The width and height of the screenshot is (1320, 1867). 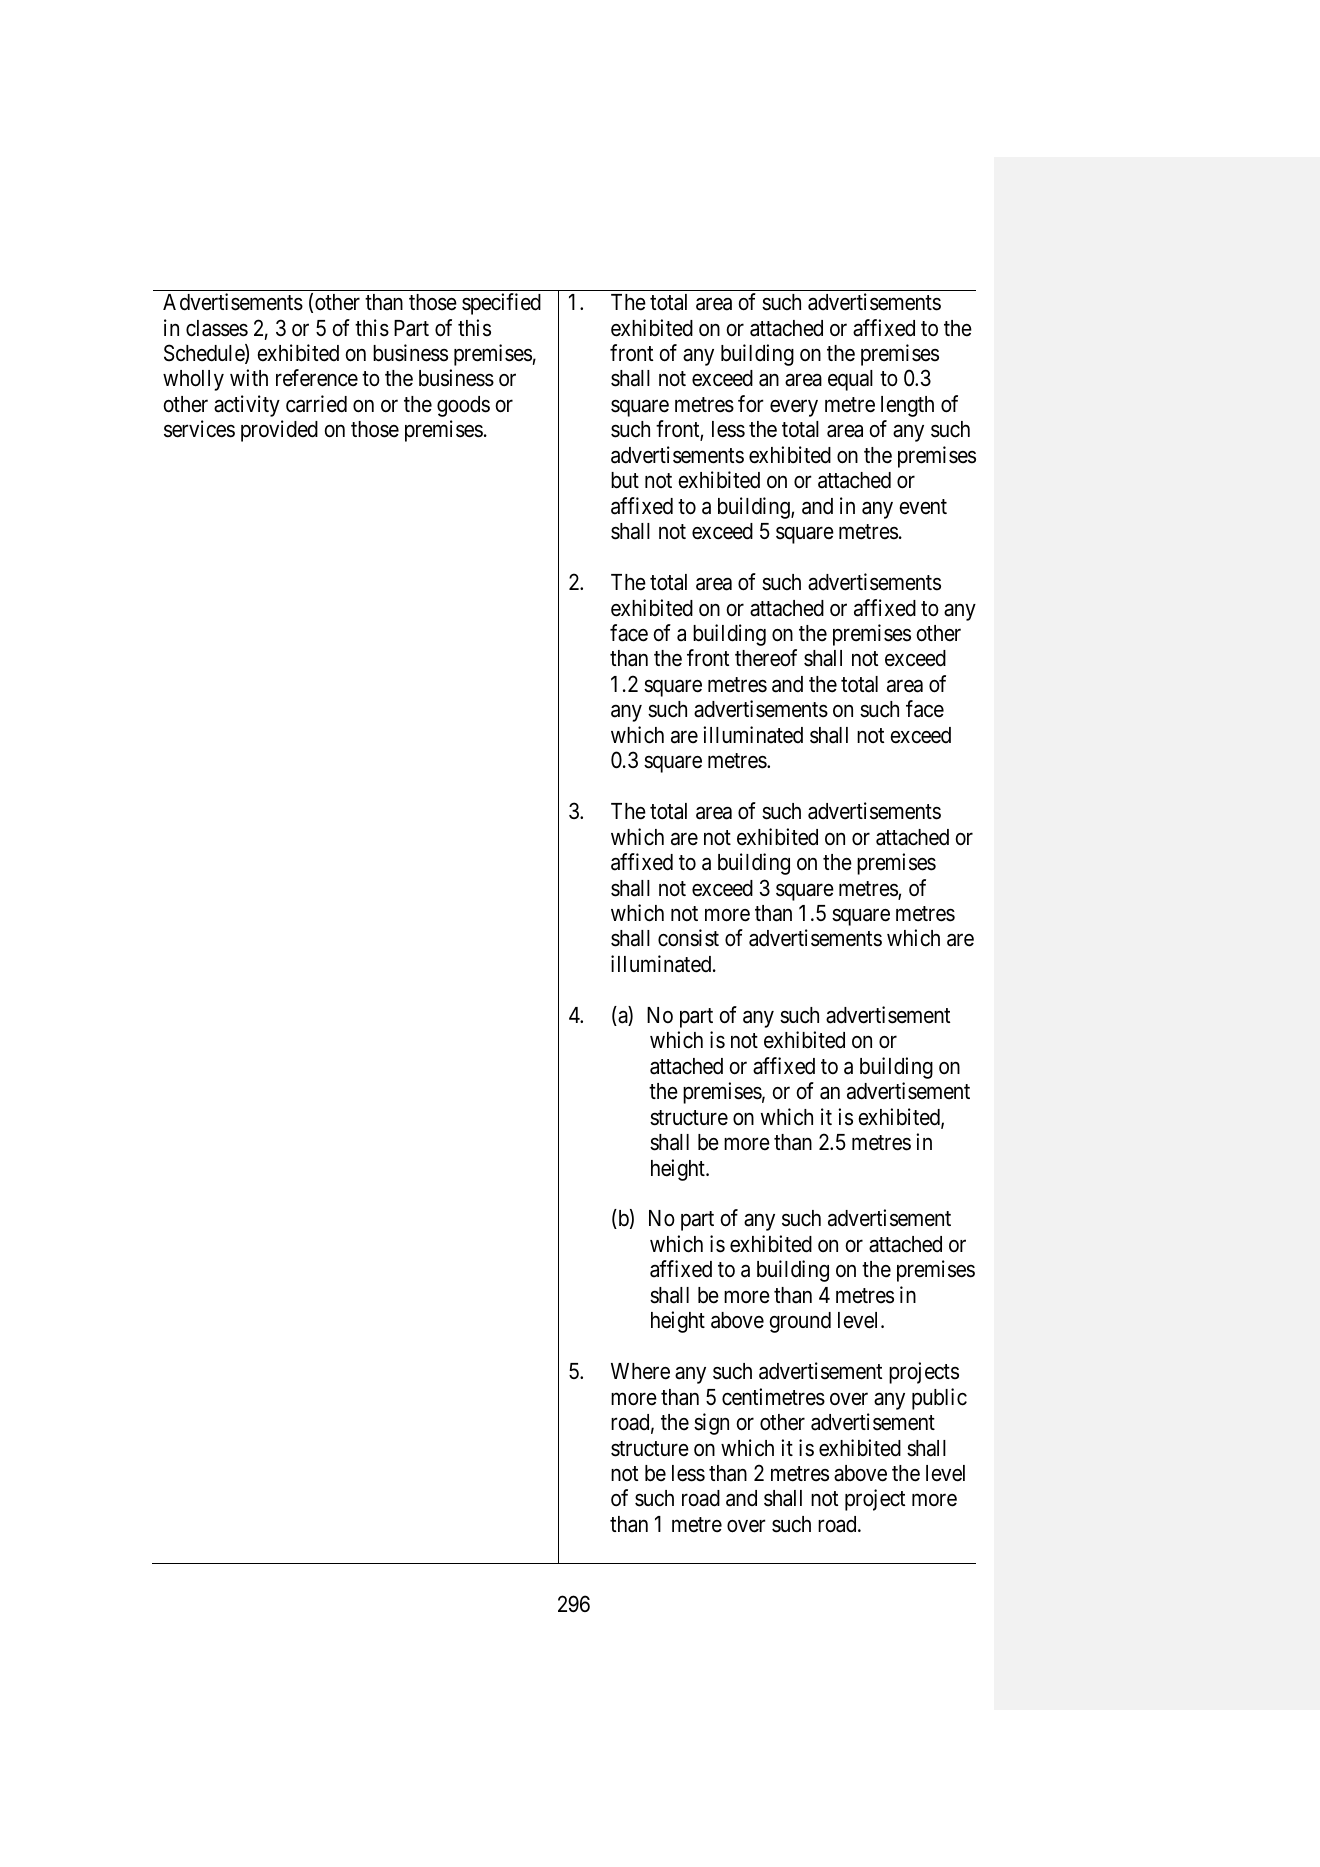 What do you see at coordinates (923, 507) in the screenshot?
I see `event` at bounding box center [923, 507].
